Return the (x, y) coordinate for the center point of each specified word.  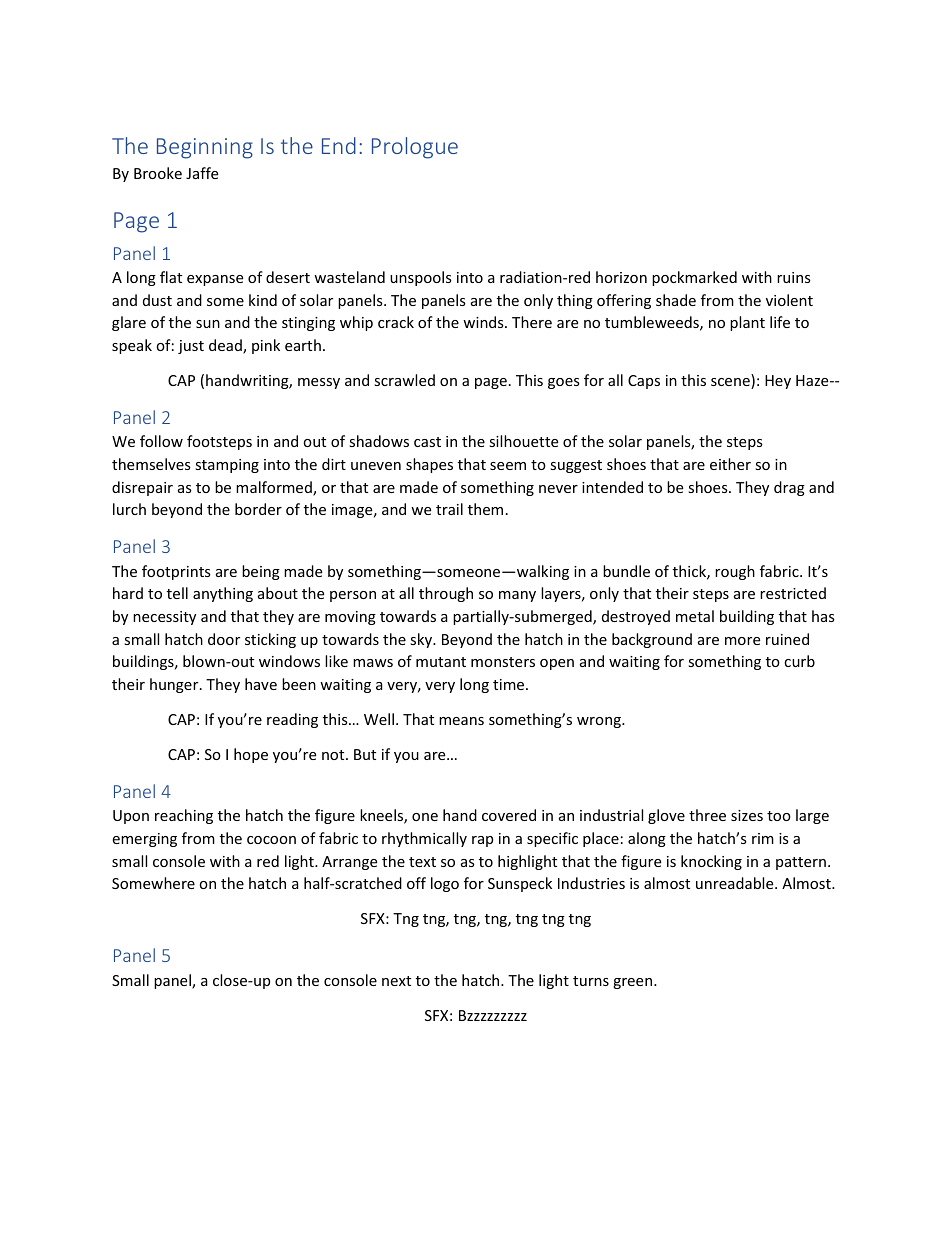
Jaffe (202, 173)
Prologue (415, 148)
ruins (794, 277)
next (396, 981)
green (634, 983)
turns (591, 981)
